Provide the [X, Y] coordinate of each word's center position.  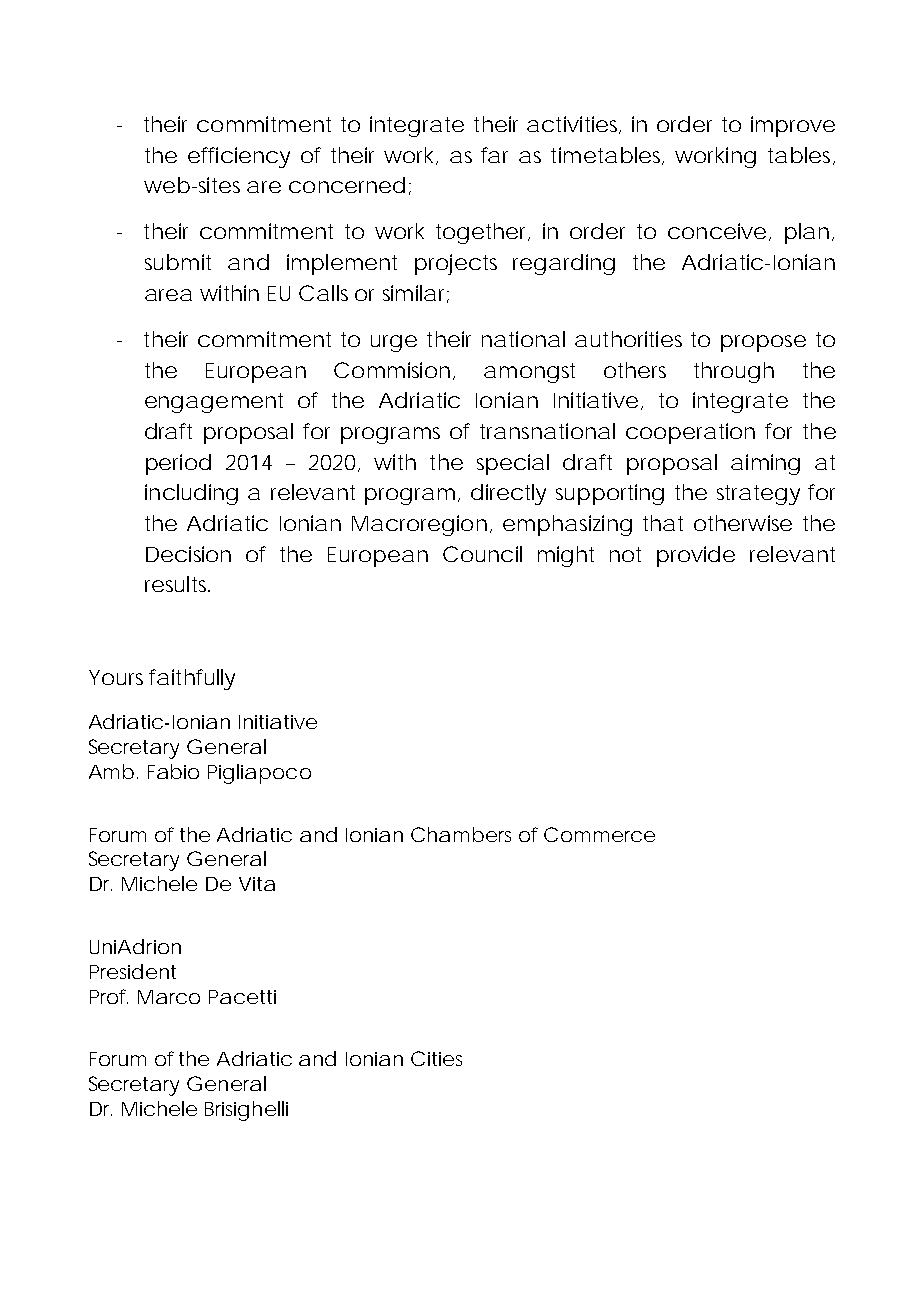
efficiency [239, 157]
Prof [109, 996]
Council [482, 554]
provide [696, 556]
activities [574, 125]
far [494, 155]
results [177, 584]
